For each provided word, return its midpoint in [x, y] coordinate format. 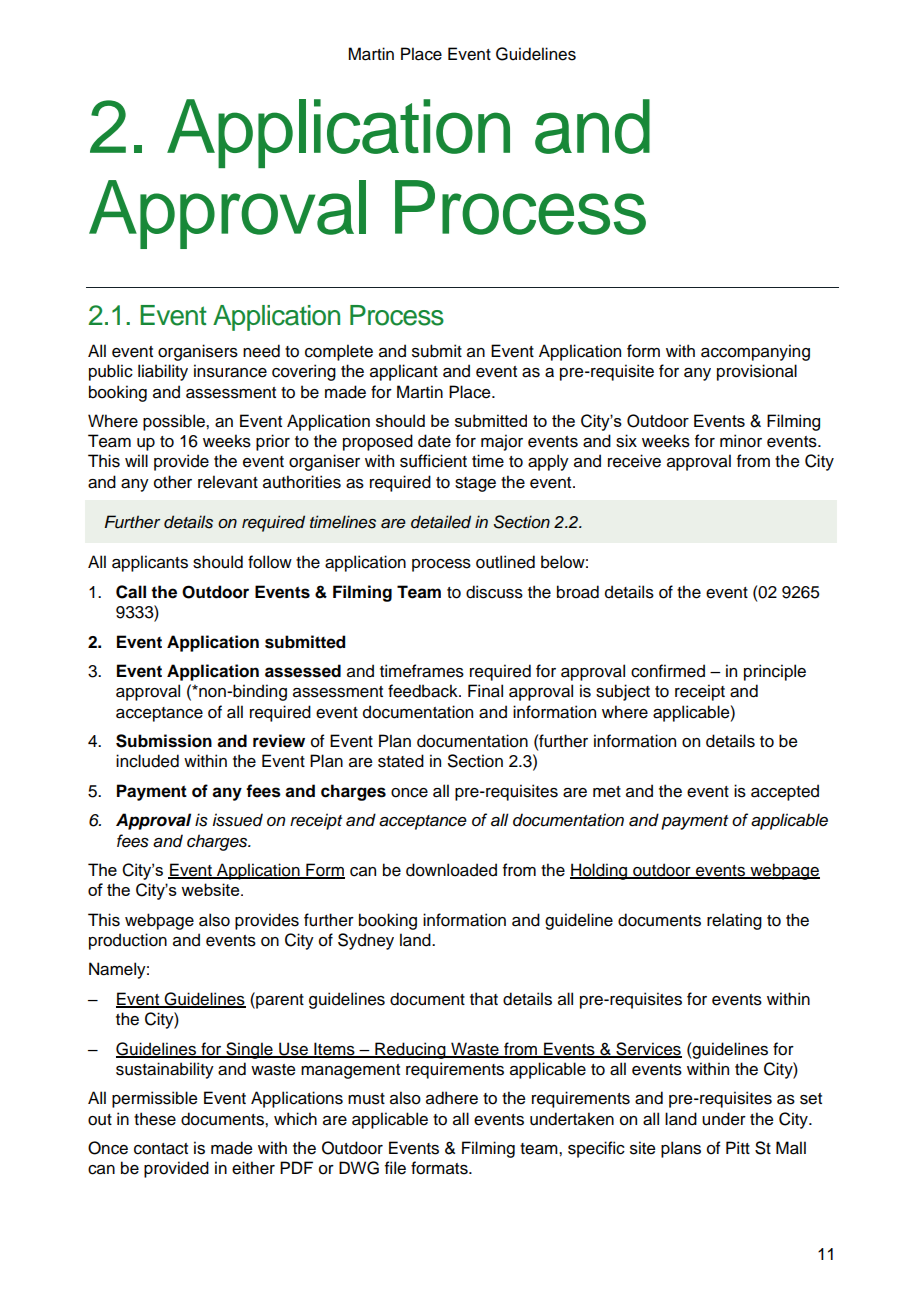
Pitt [738, 1147]
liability [163, 372]
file [395, 1168]
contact [161, 1149]
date [434, 441]
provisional [757, 372]
